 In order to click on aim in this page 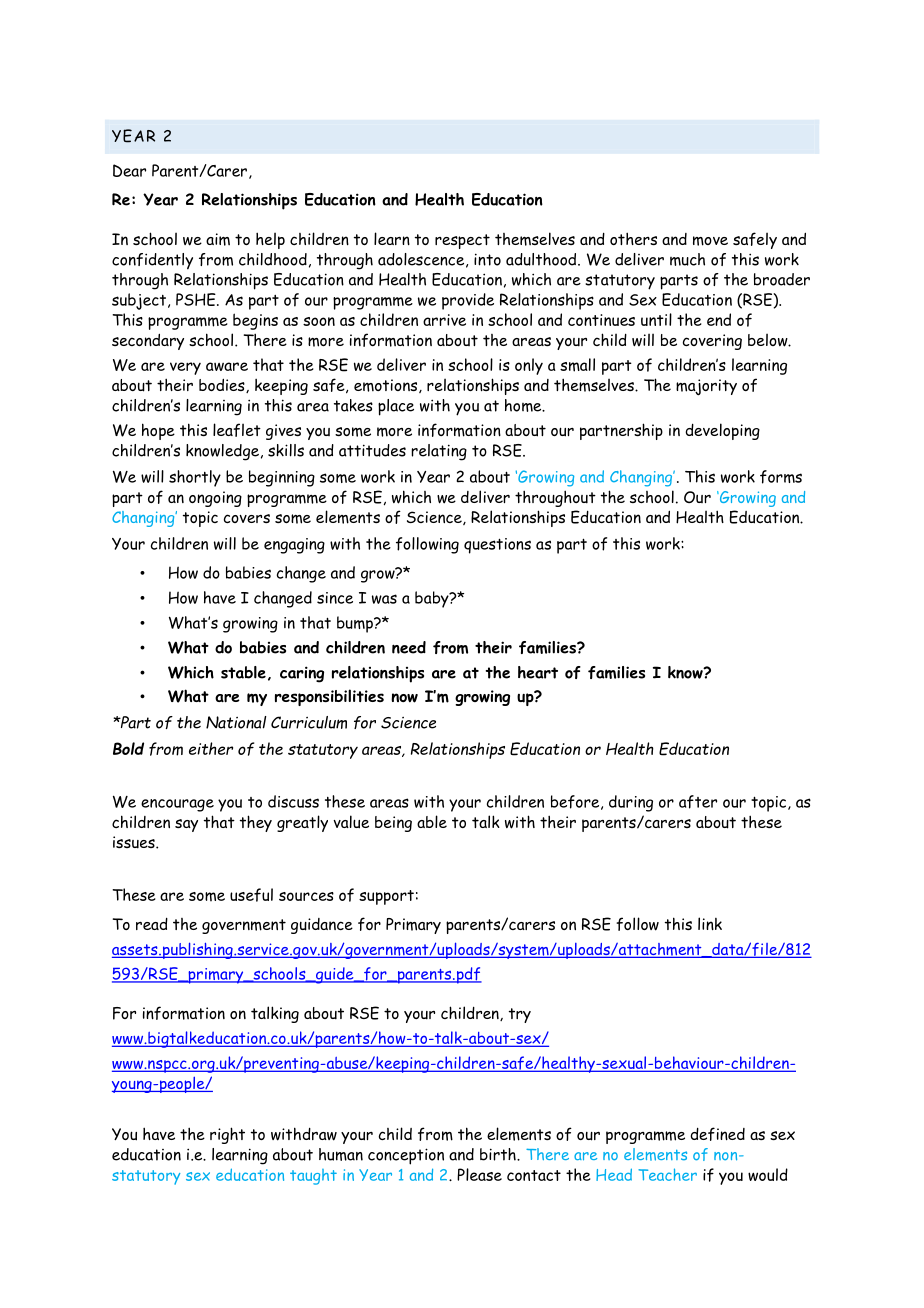, I will do `click(218, 239)`.
